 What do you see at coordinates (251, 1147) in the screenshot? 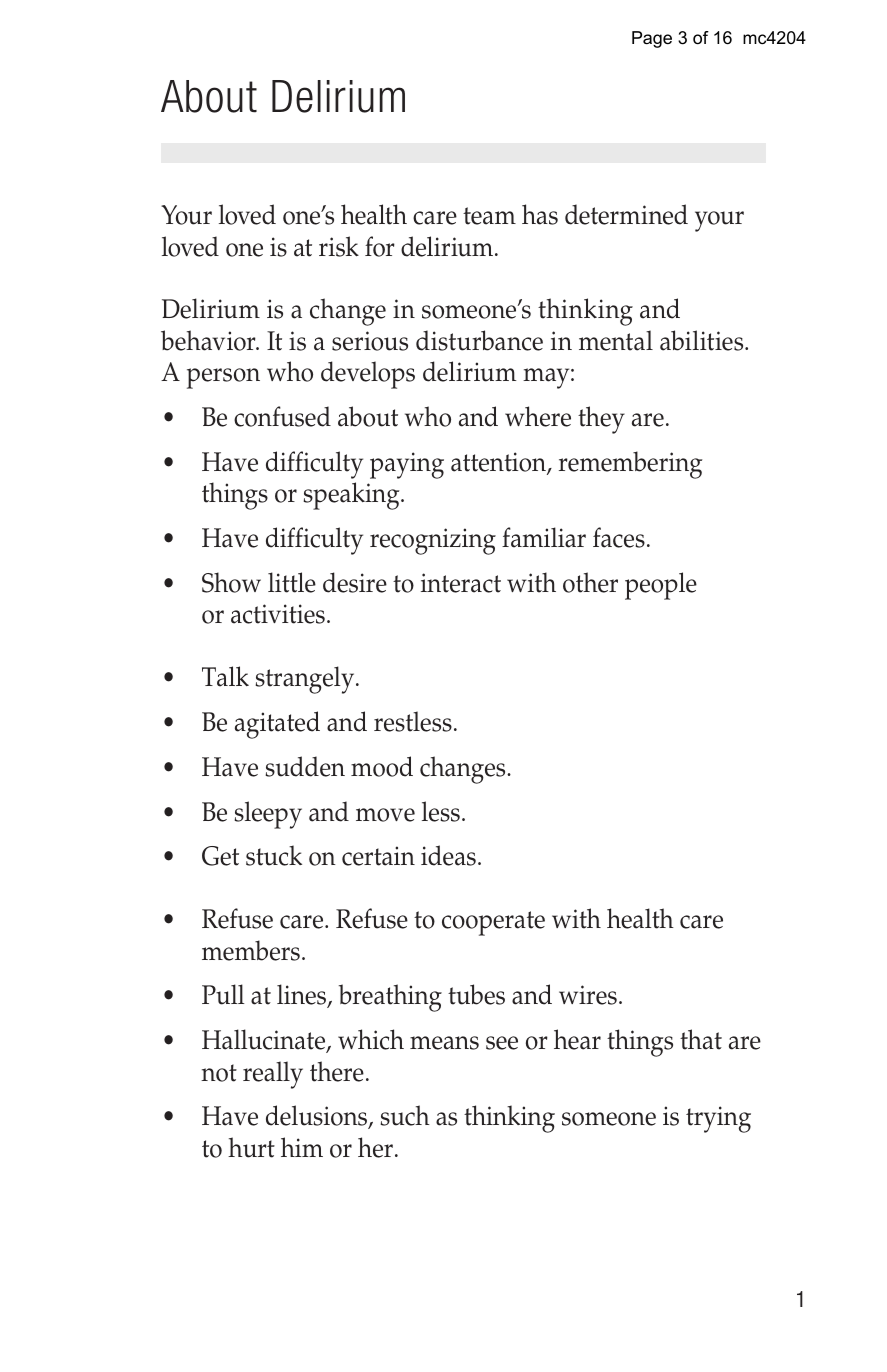
I see `hurt` at bounding box center [251, 1147].
